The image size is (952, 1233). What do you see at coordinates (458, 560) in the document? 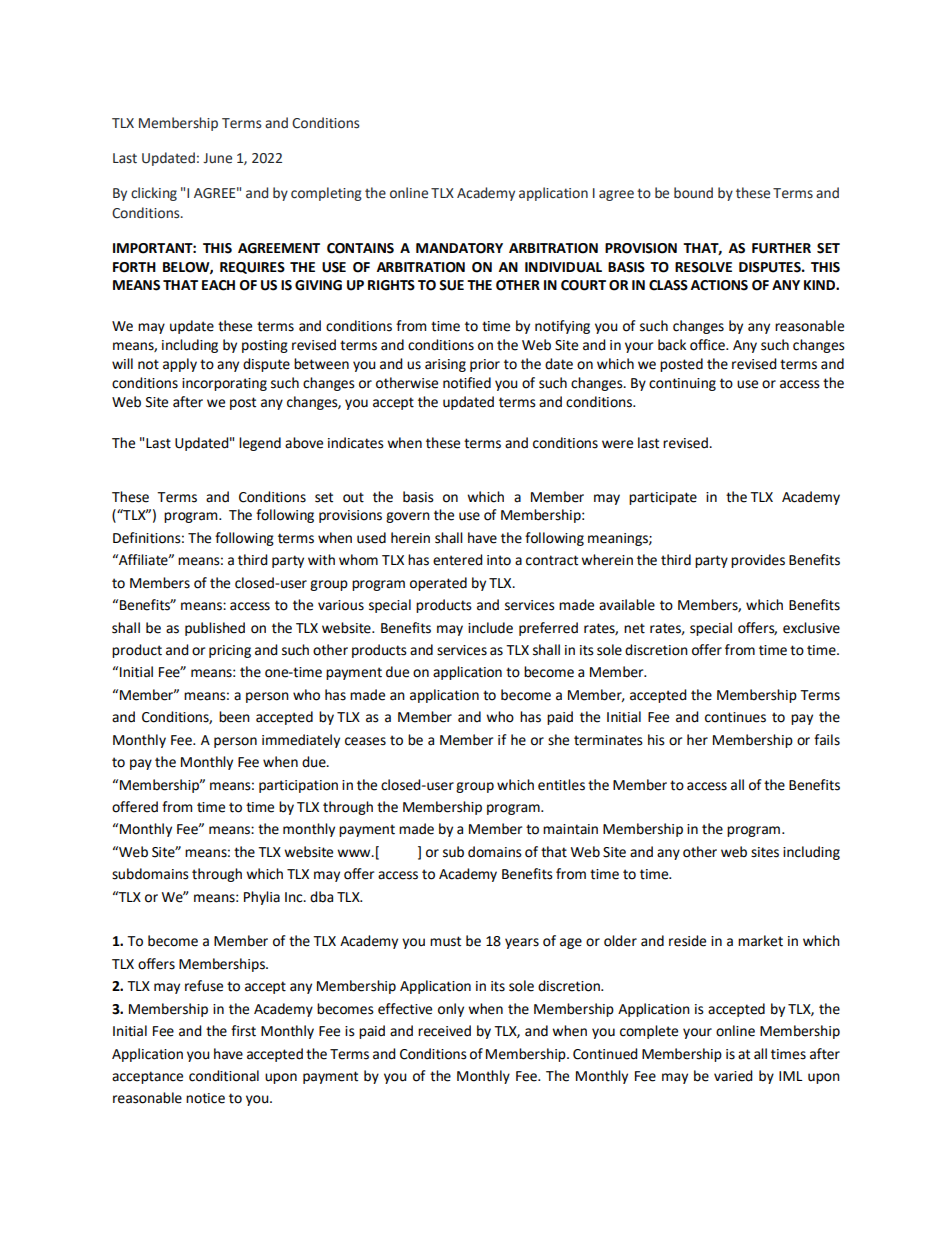
I see `entered` at bounding box center [458, 560].
